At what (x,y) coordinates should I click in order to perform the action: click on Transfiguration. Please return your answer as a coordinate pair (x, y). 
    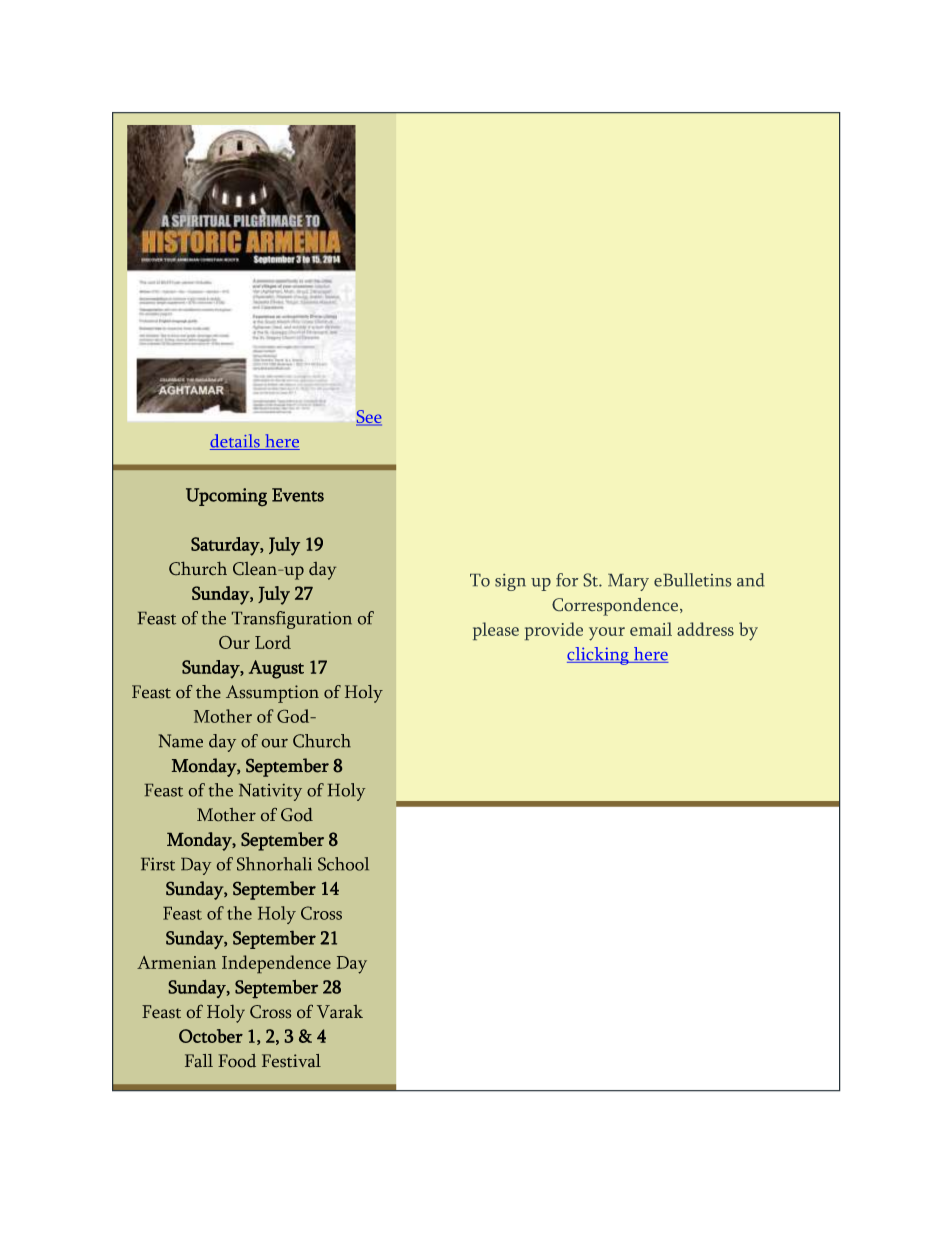
    Looking at the image, I should click on (292, 620).
